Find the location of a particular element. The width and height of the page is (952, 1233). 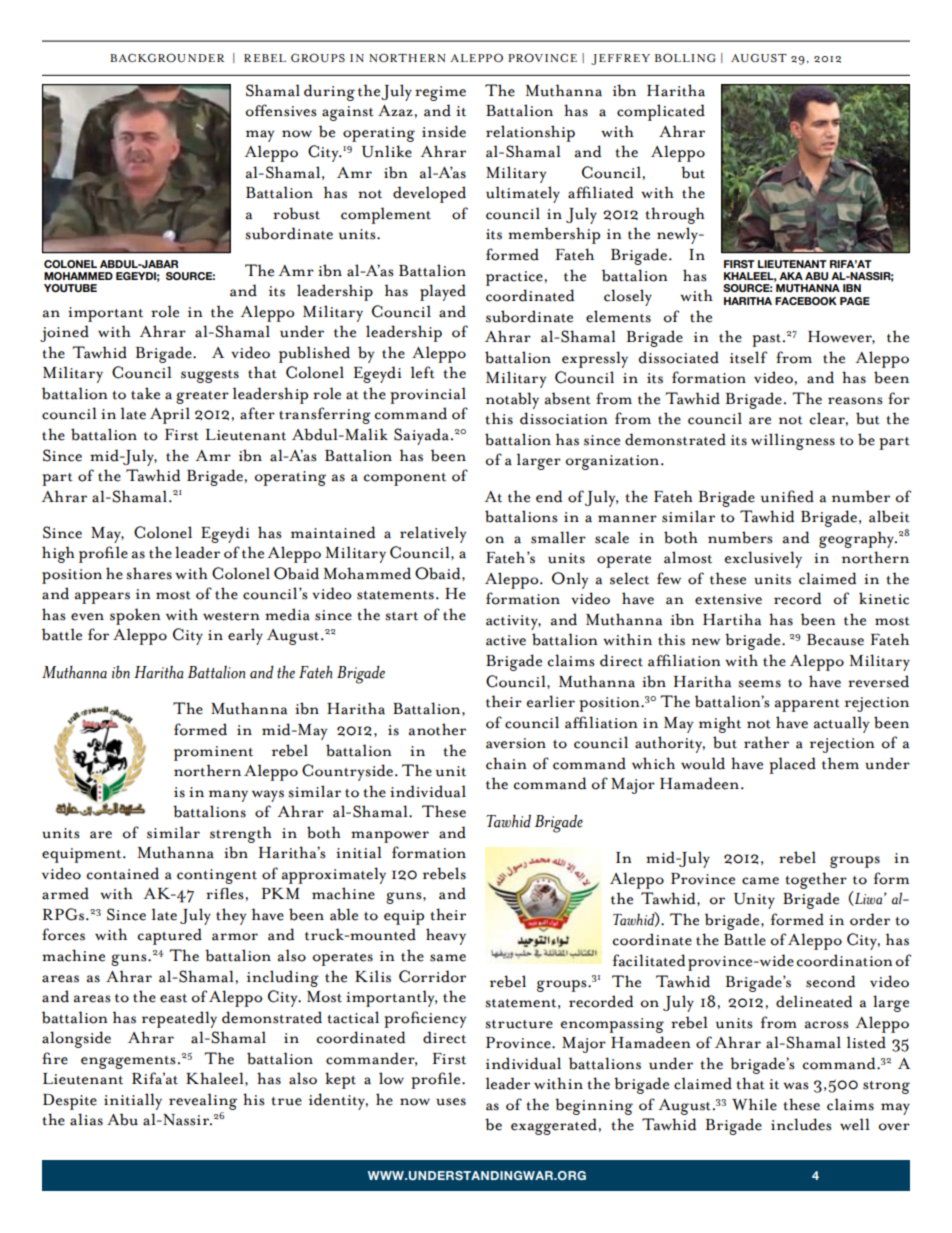

unified is located at coordinates (787, 496).
